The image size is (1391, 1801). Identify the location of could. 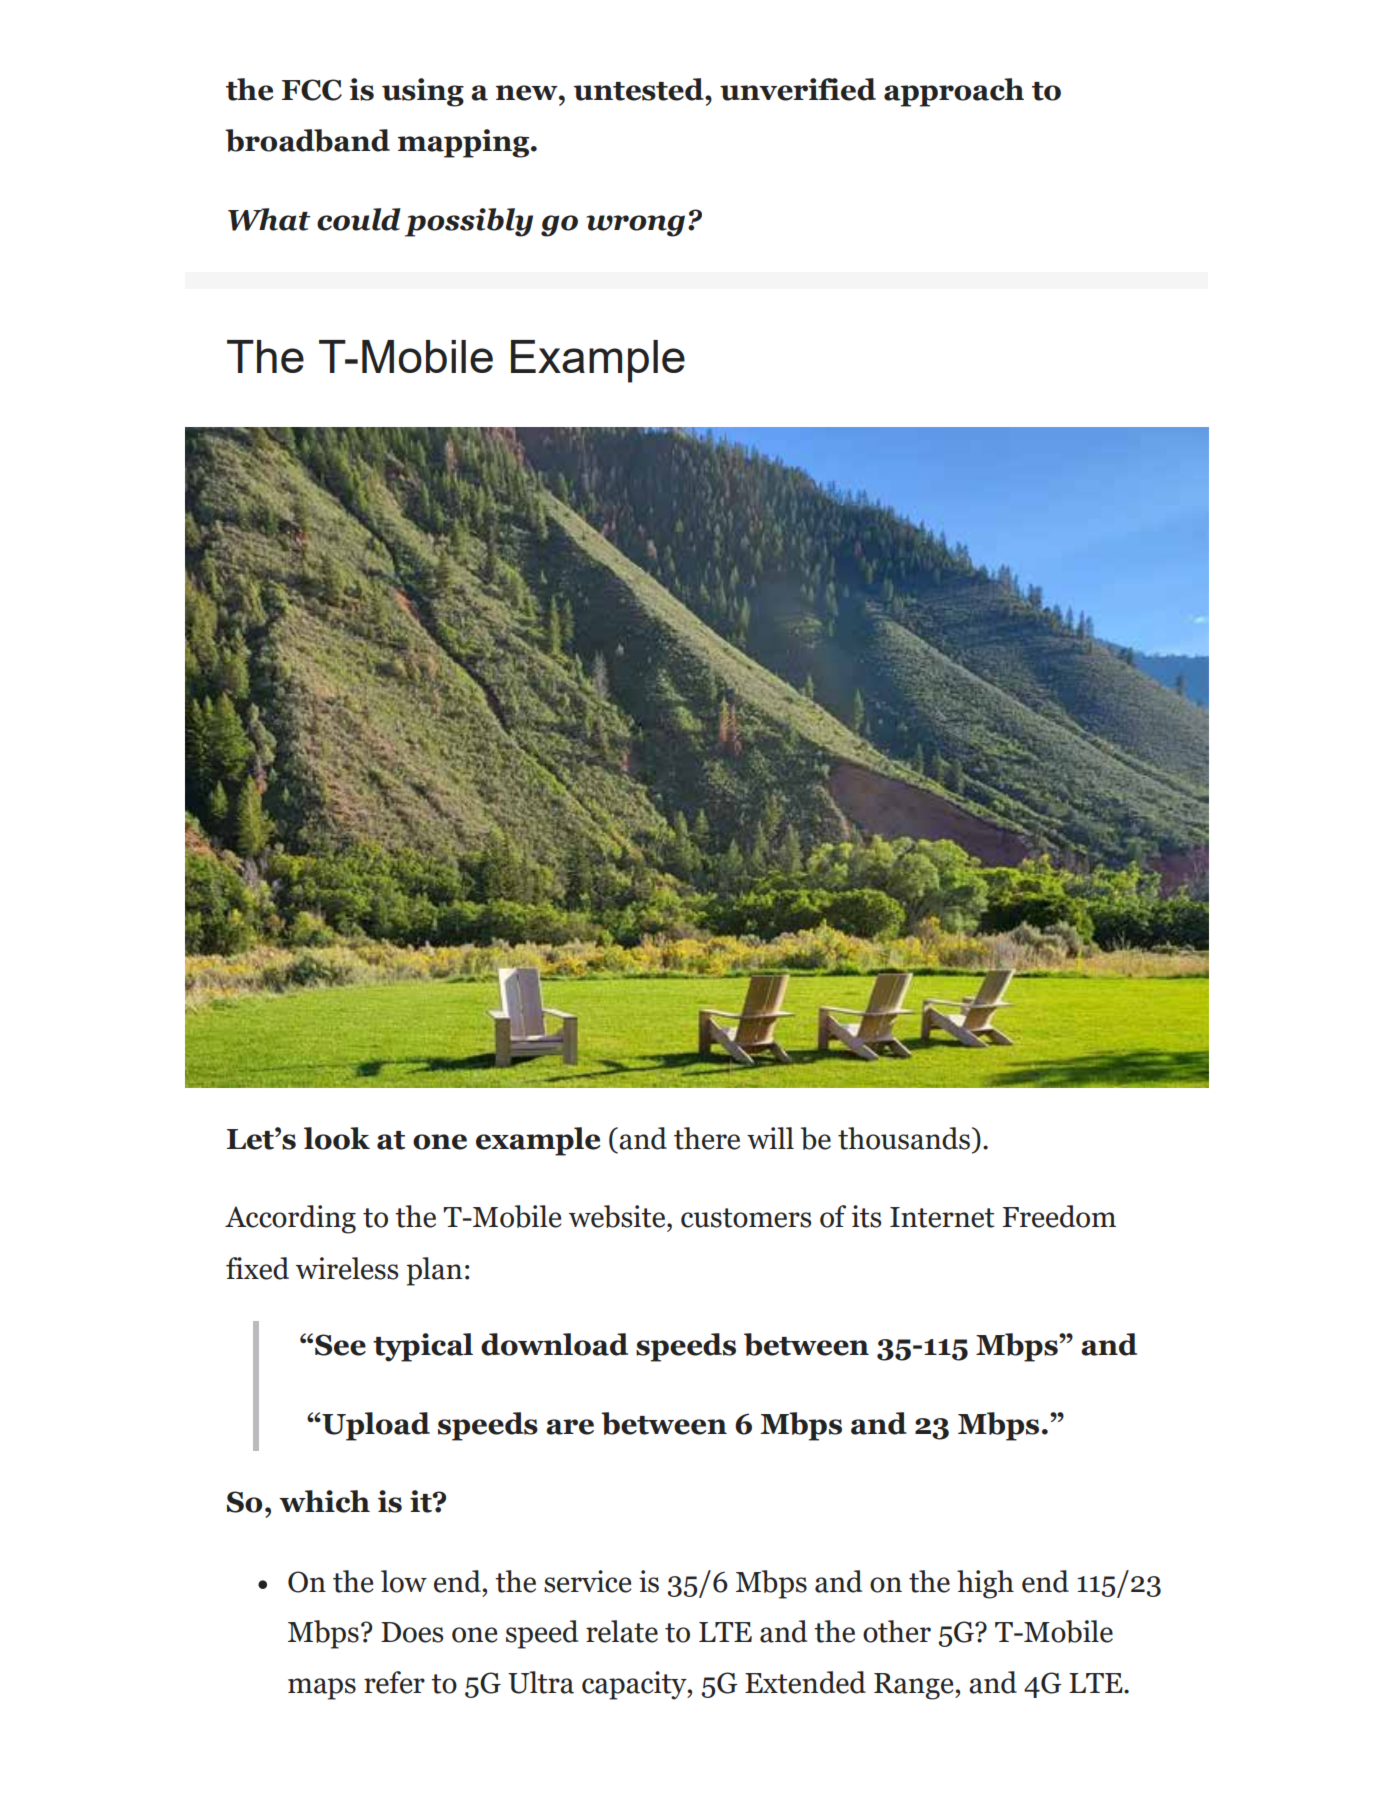
(359, 219).
